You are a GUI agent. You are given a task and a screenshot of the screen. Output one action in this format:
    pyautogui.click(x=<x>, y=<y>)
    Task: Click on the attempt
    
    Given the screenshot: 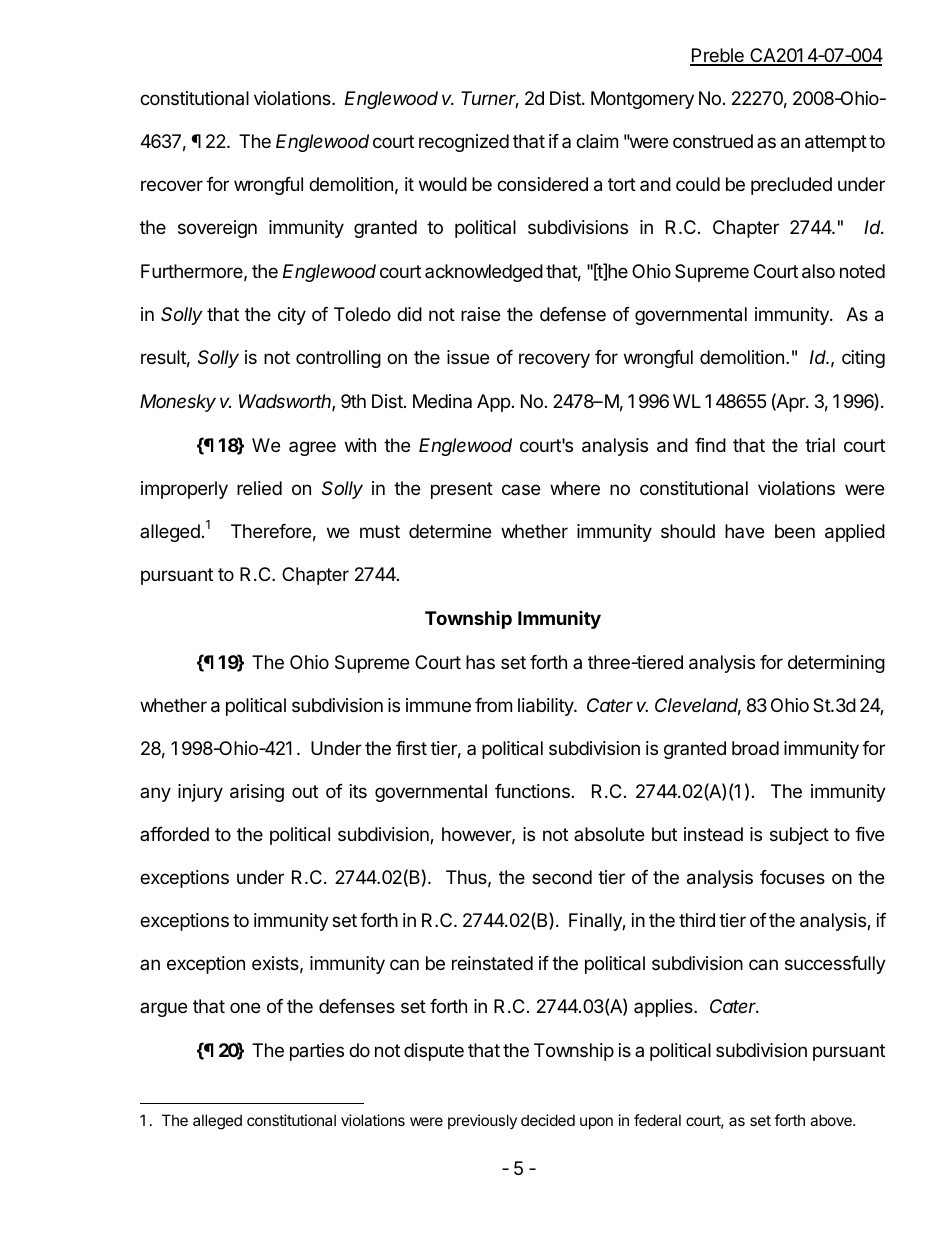 What is the action you would take?
    pyautogui.click(x=836, y=143)
